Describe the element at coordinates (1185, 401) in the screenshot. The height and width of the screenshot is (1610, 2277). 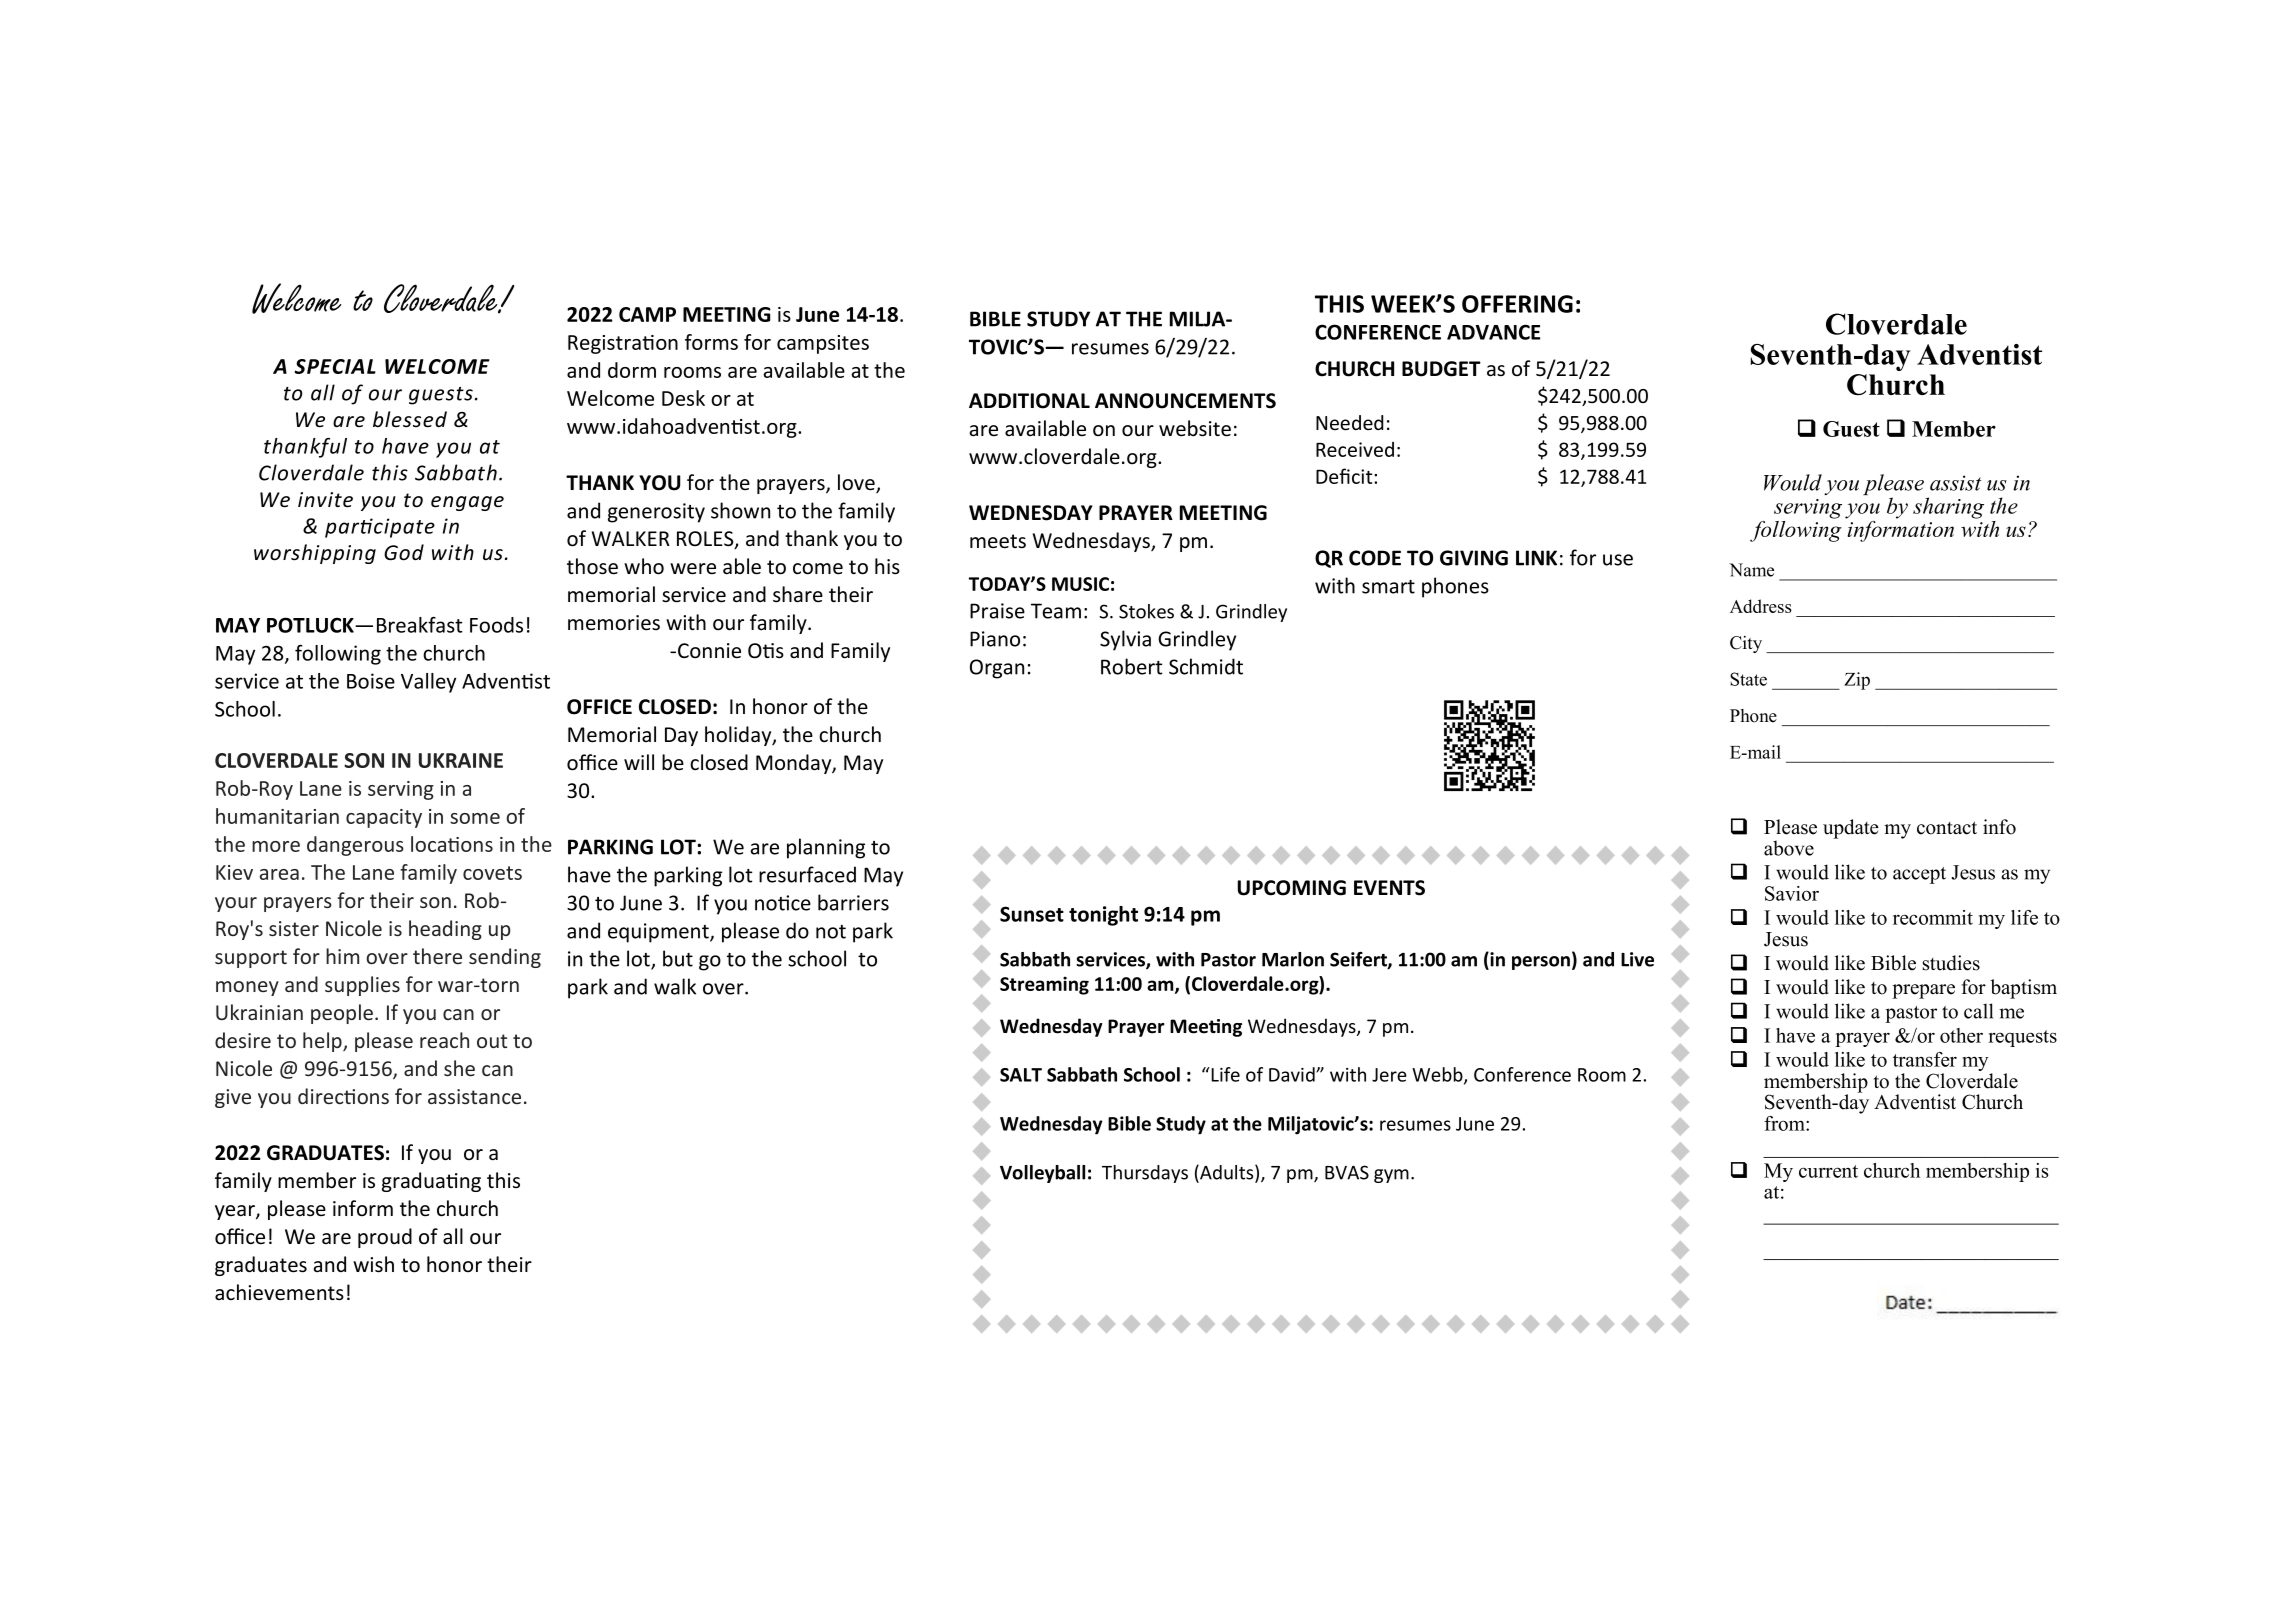
I see `ANNOUNCEMENTS` at that location.
